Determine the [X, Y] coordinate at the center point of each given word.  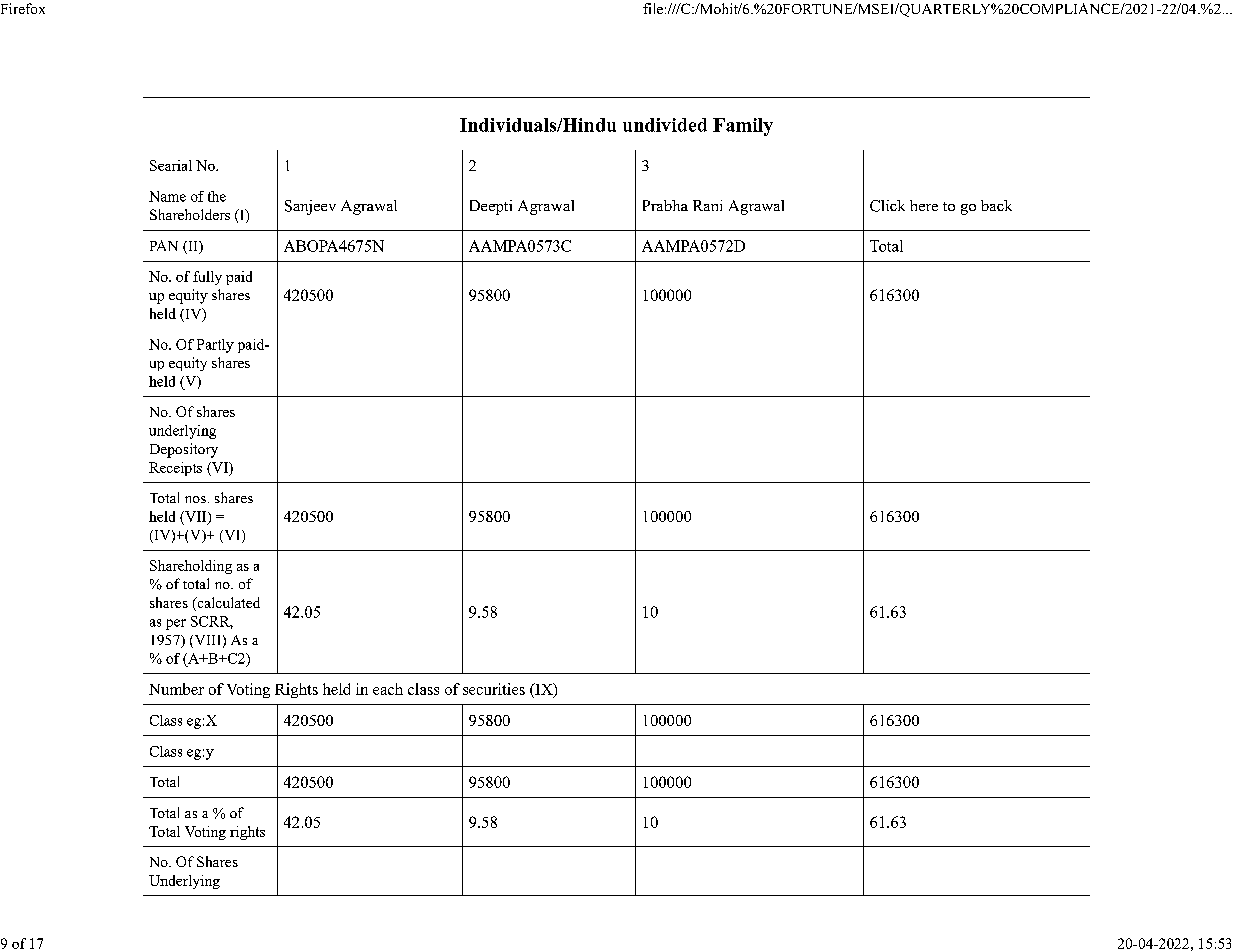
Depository [184, 450]
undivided [665, 125]
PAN [164, 245]
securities [494, 689]
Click [887, 206]
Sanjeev [310, 207]
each [388, 689]
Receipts [175, 469]
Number [176, 689]
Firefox [23, 8]
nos [195, 499]
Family [743, 127]
